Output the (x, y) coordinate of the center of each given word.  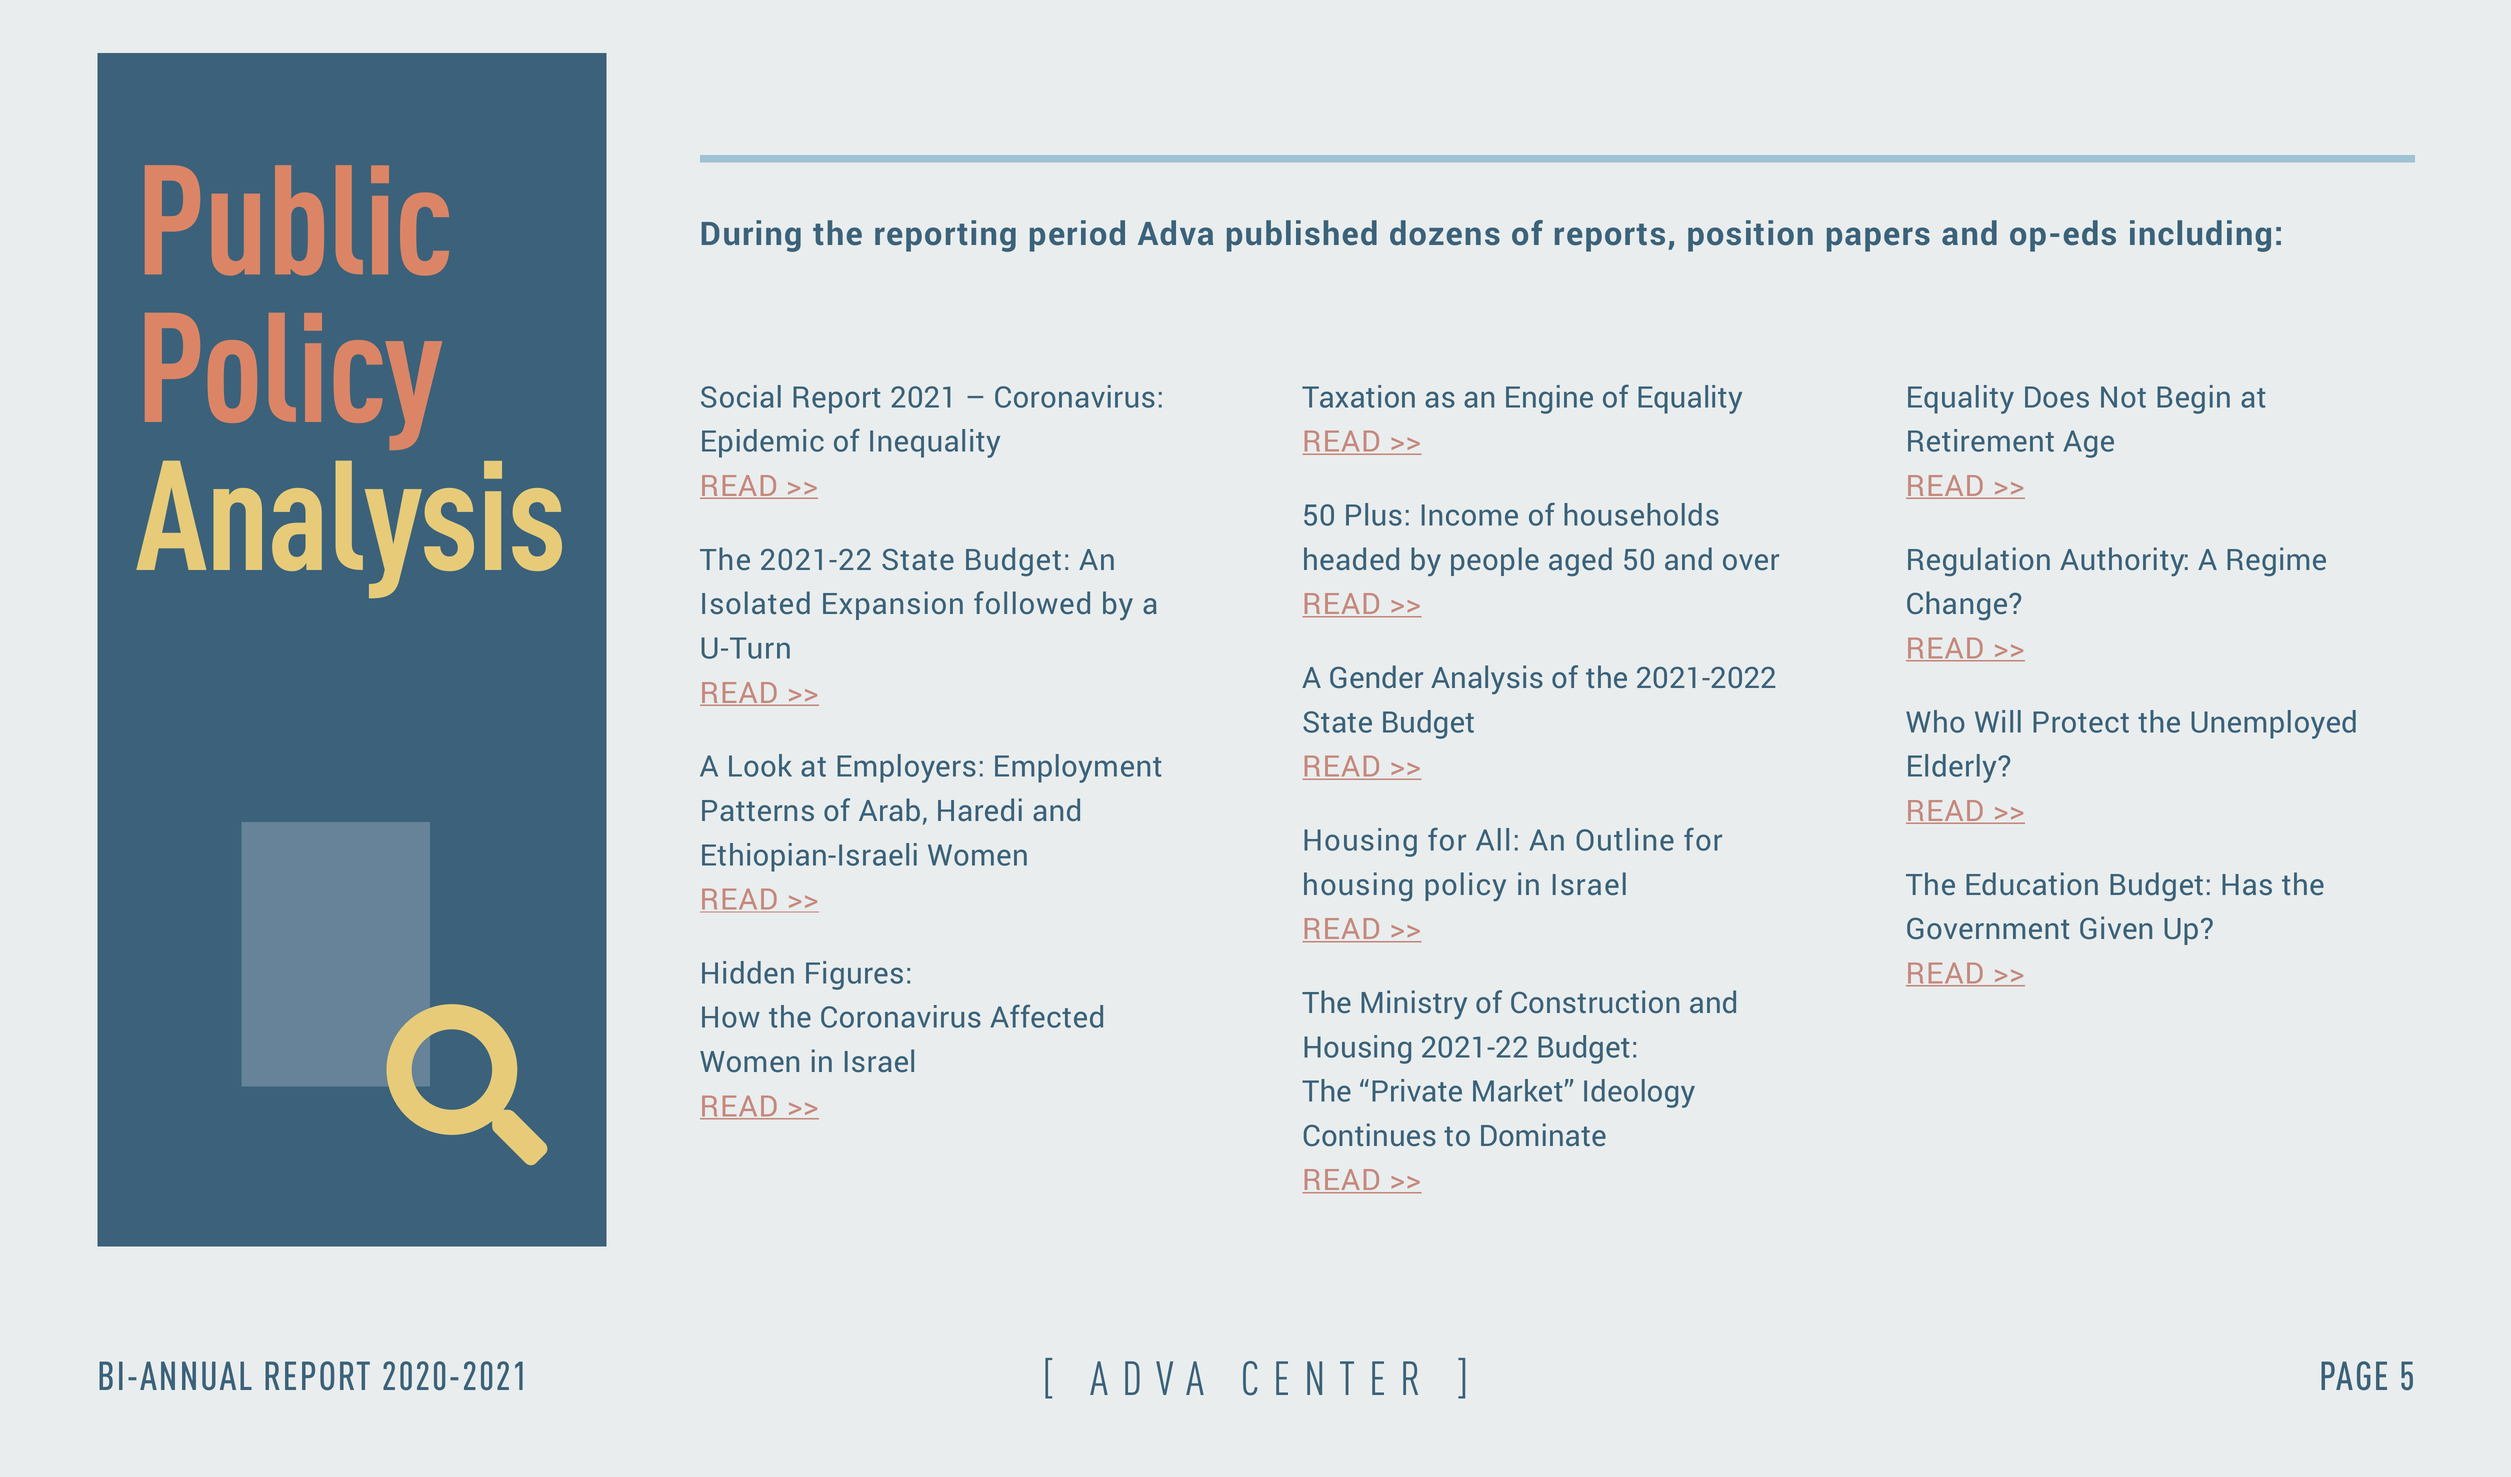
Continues (1370, 1134)
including (2200, 236)
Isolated (756, 602)
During (751, 236)
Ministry (1414, 1004)
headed (1351, 558)
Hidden (748, 972)
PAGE (2354, 1375)
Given (2116, 927)
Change (1958, 605)
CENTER (1330, 1378)
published (1302, 236)
